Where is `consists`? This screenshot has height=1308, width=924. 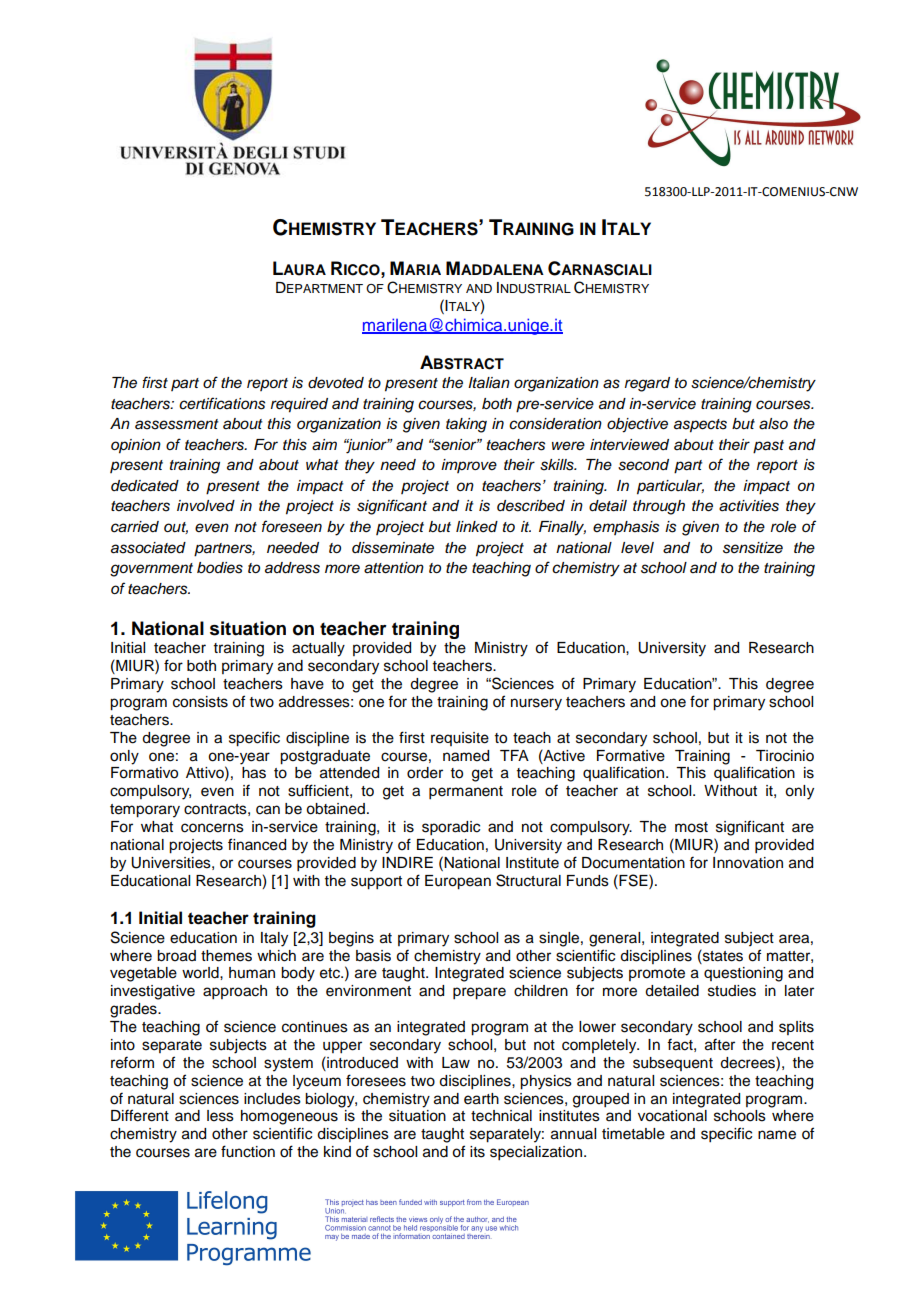
consists is located at coordinates (200, 702).
